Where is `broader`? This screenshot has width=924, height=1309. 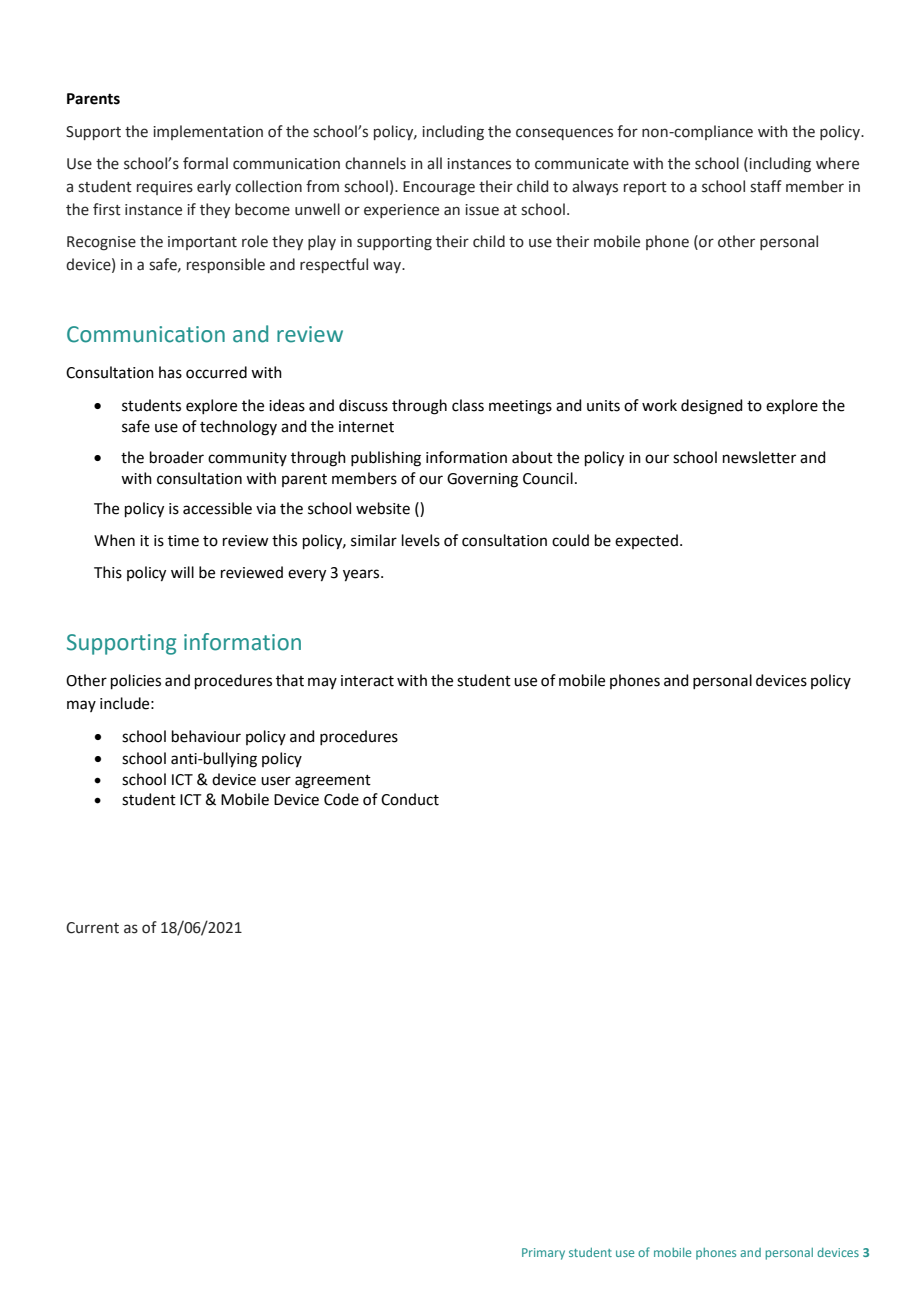 broader is located at coordinates (177, 457).
